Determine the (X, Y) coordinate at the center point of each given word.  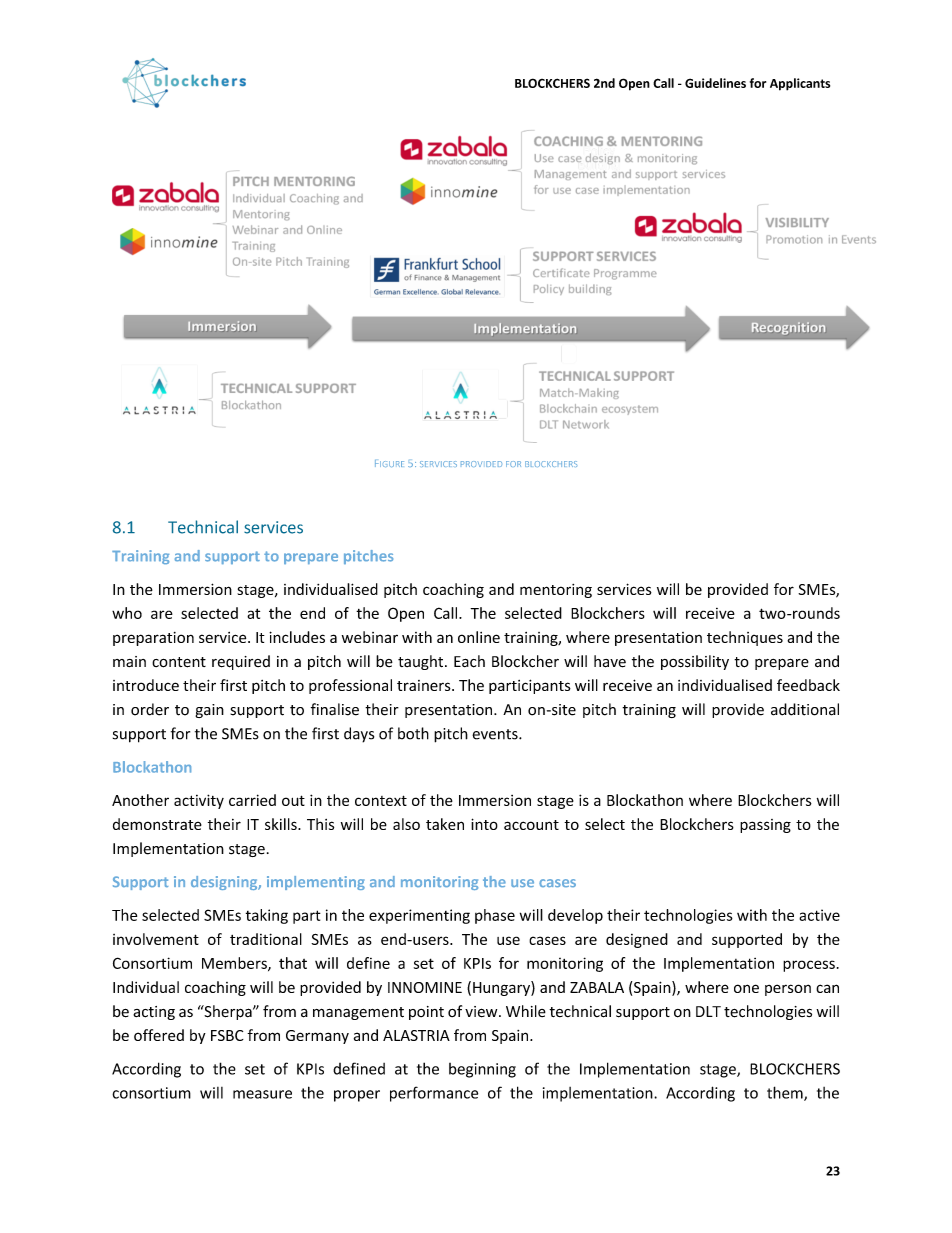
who (127, 613)
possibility (695, 662)
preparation (153, 639)
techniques (745, 638)
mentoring (556, 591)
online (479, 637)
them (786, 1093)
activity (199, 801)
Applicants (800, 84)
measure (262, 1094)
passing (765, 826)
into (484, 824)
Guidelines (715, 83)
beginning (482, 1070)
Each (469, 661)
